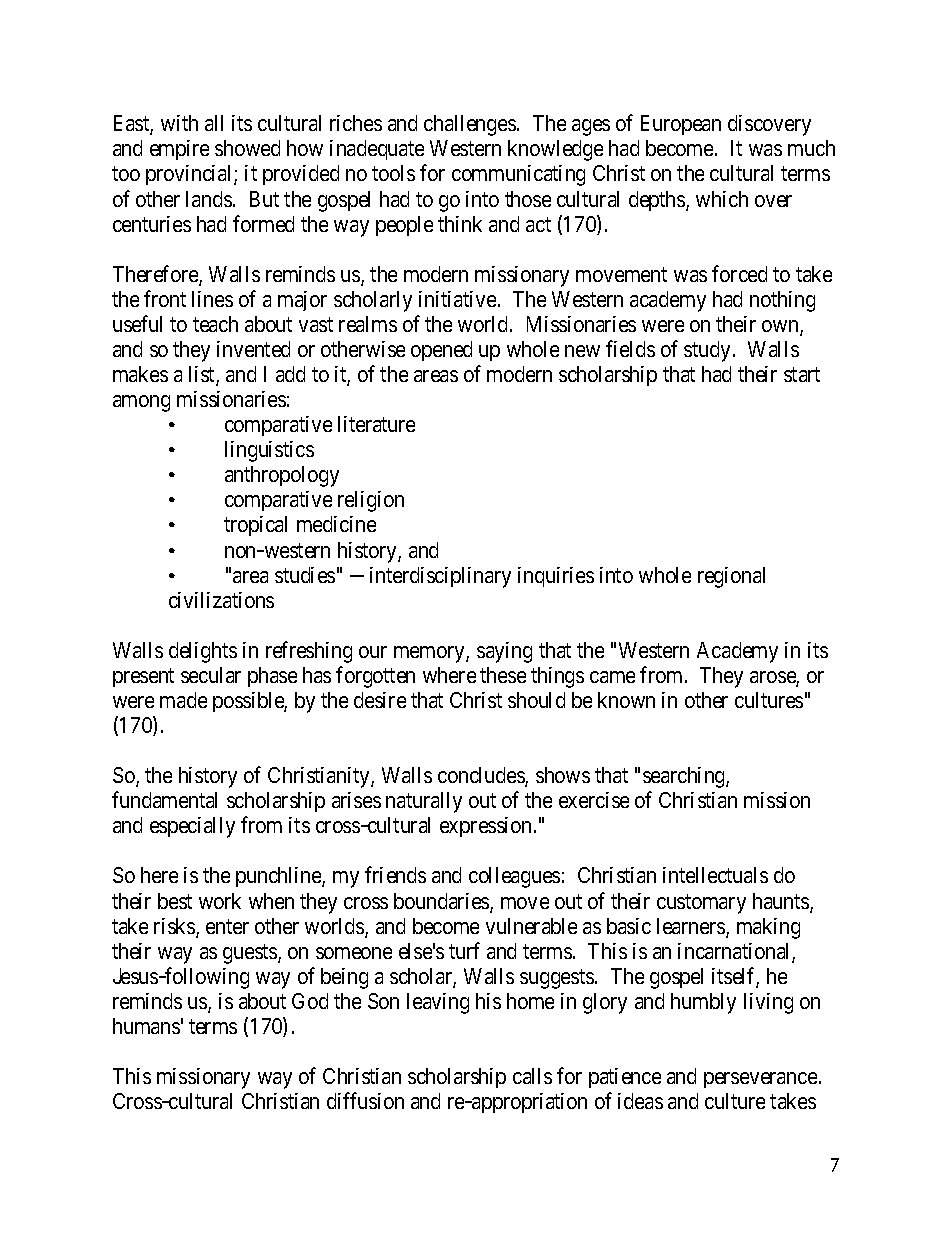 The width and height of the screenshot is (952, 1233). What do you see at coordinates (247, 148) in the screenshot?
I see `showed` at bounding box center [247, 148].
